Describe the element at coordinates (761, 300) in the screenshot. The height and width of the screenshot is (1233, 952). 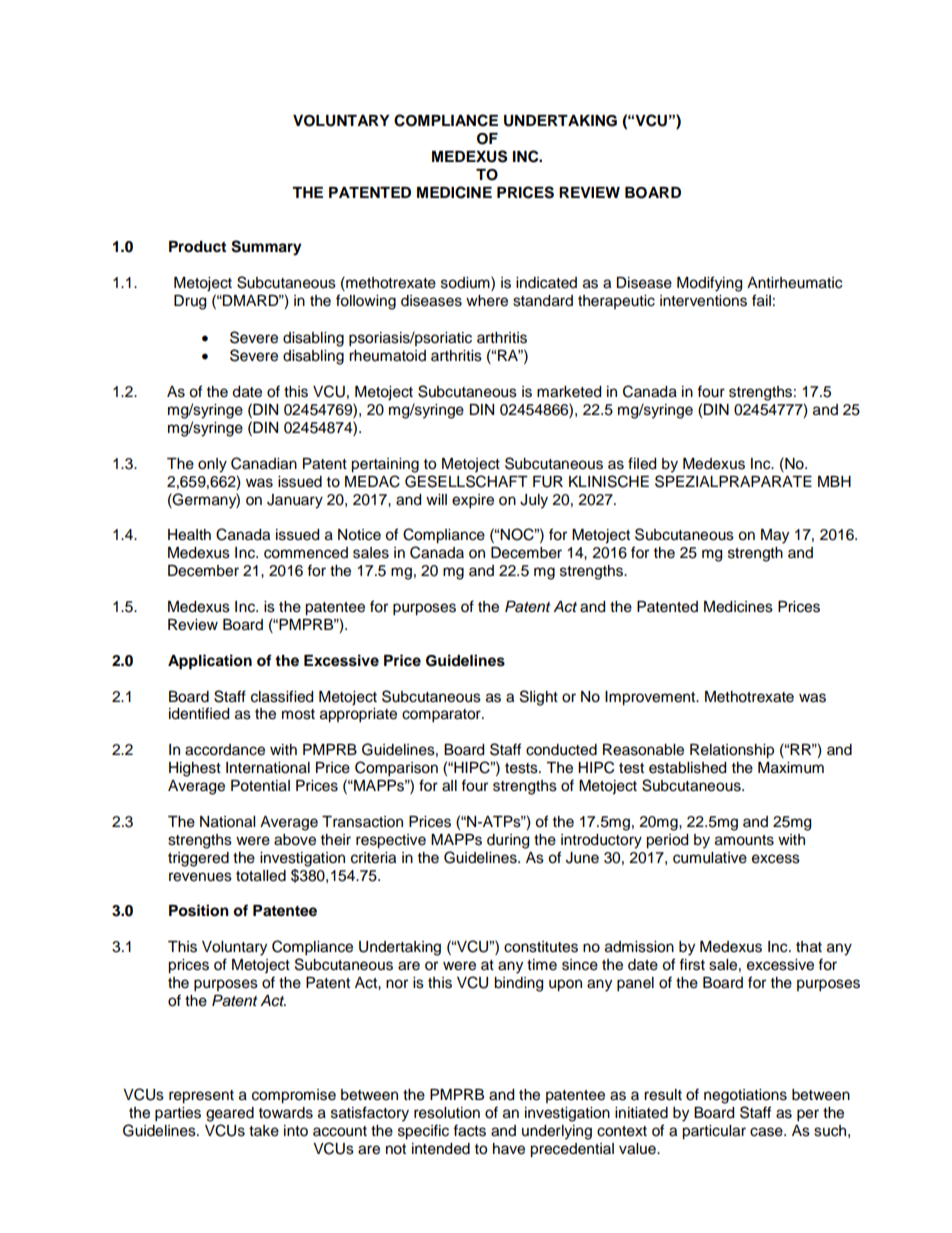
I see `fail` at that location.
